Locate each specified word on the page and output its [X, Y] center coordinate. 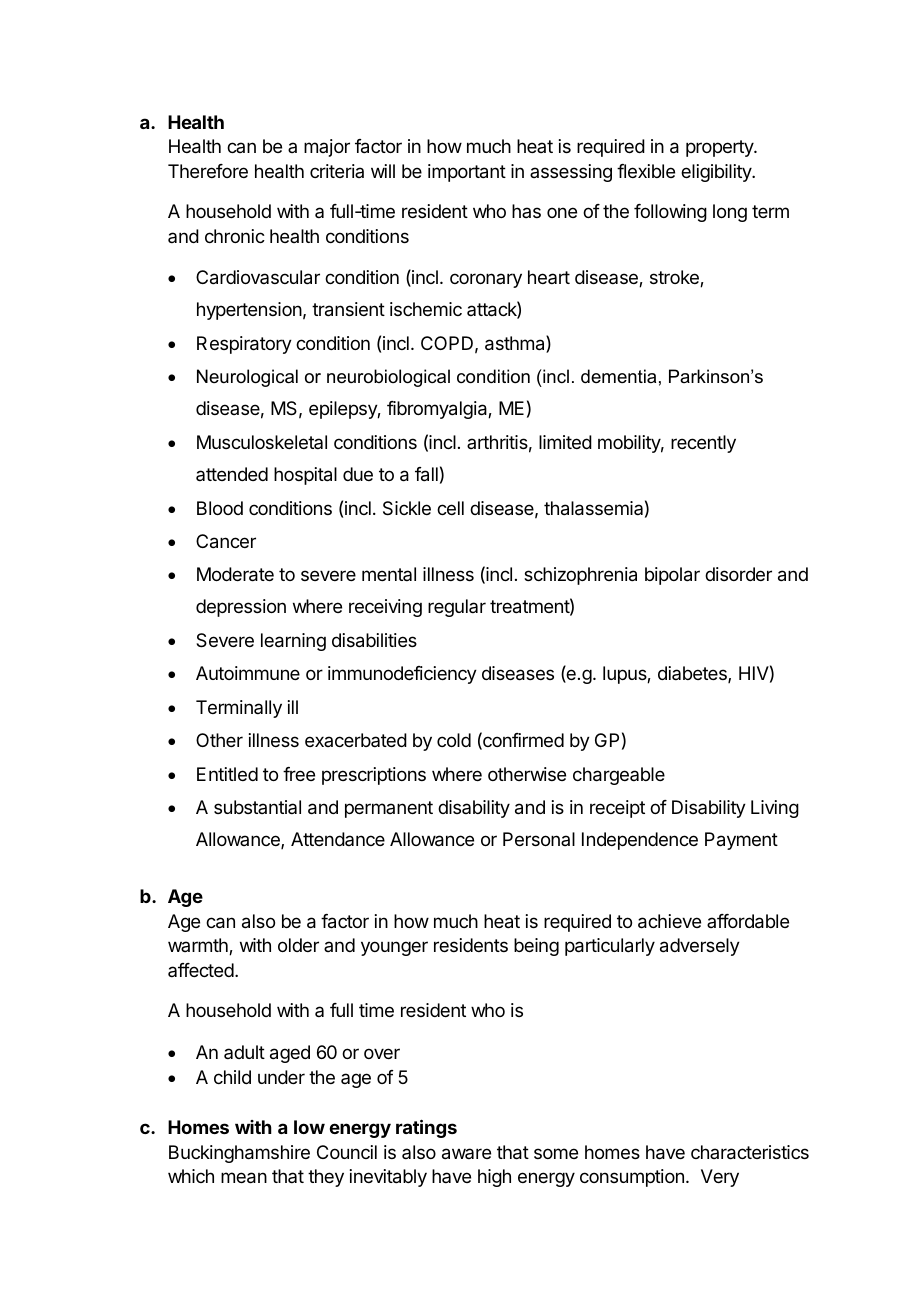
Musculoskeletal [262, 442]
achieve [669, 921]
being [536, 947]
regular [457, 608]
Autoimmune [248, 673]
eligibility [717, 173]
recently [703, 444]
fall [426, 474]
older [298, 945]
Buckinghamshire [239, 1154]
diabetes [693, 674]
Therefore [208, 171]
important [467, 173]
